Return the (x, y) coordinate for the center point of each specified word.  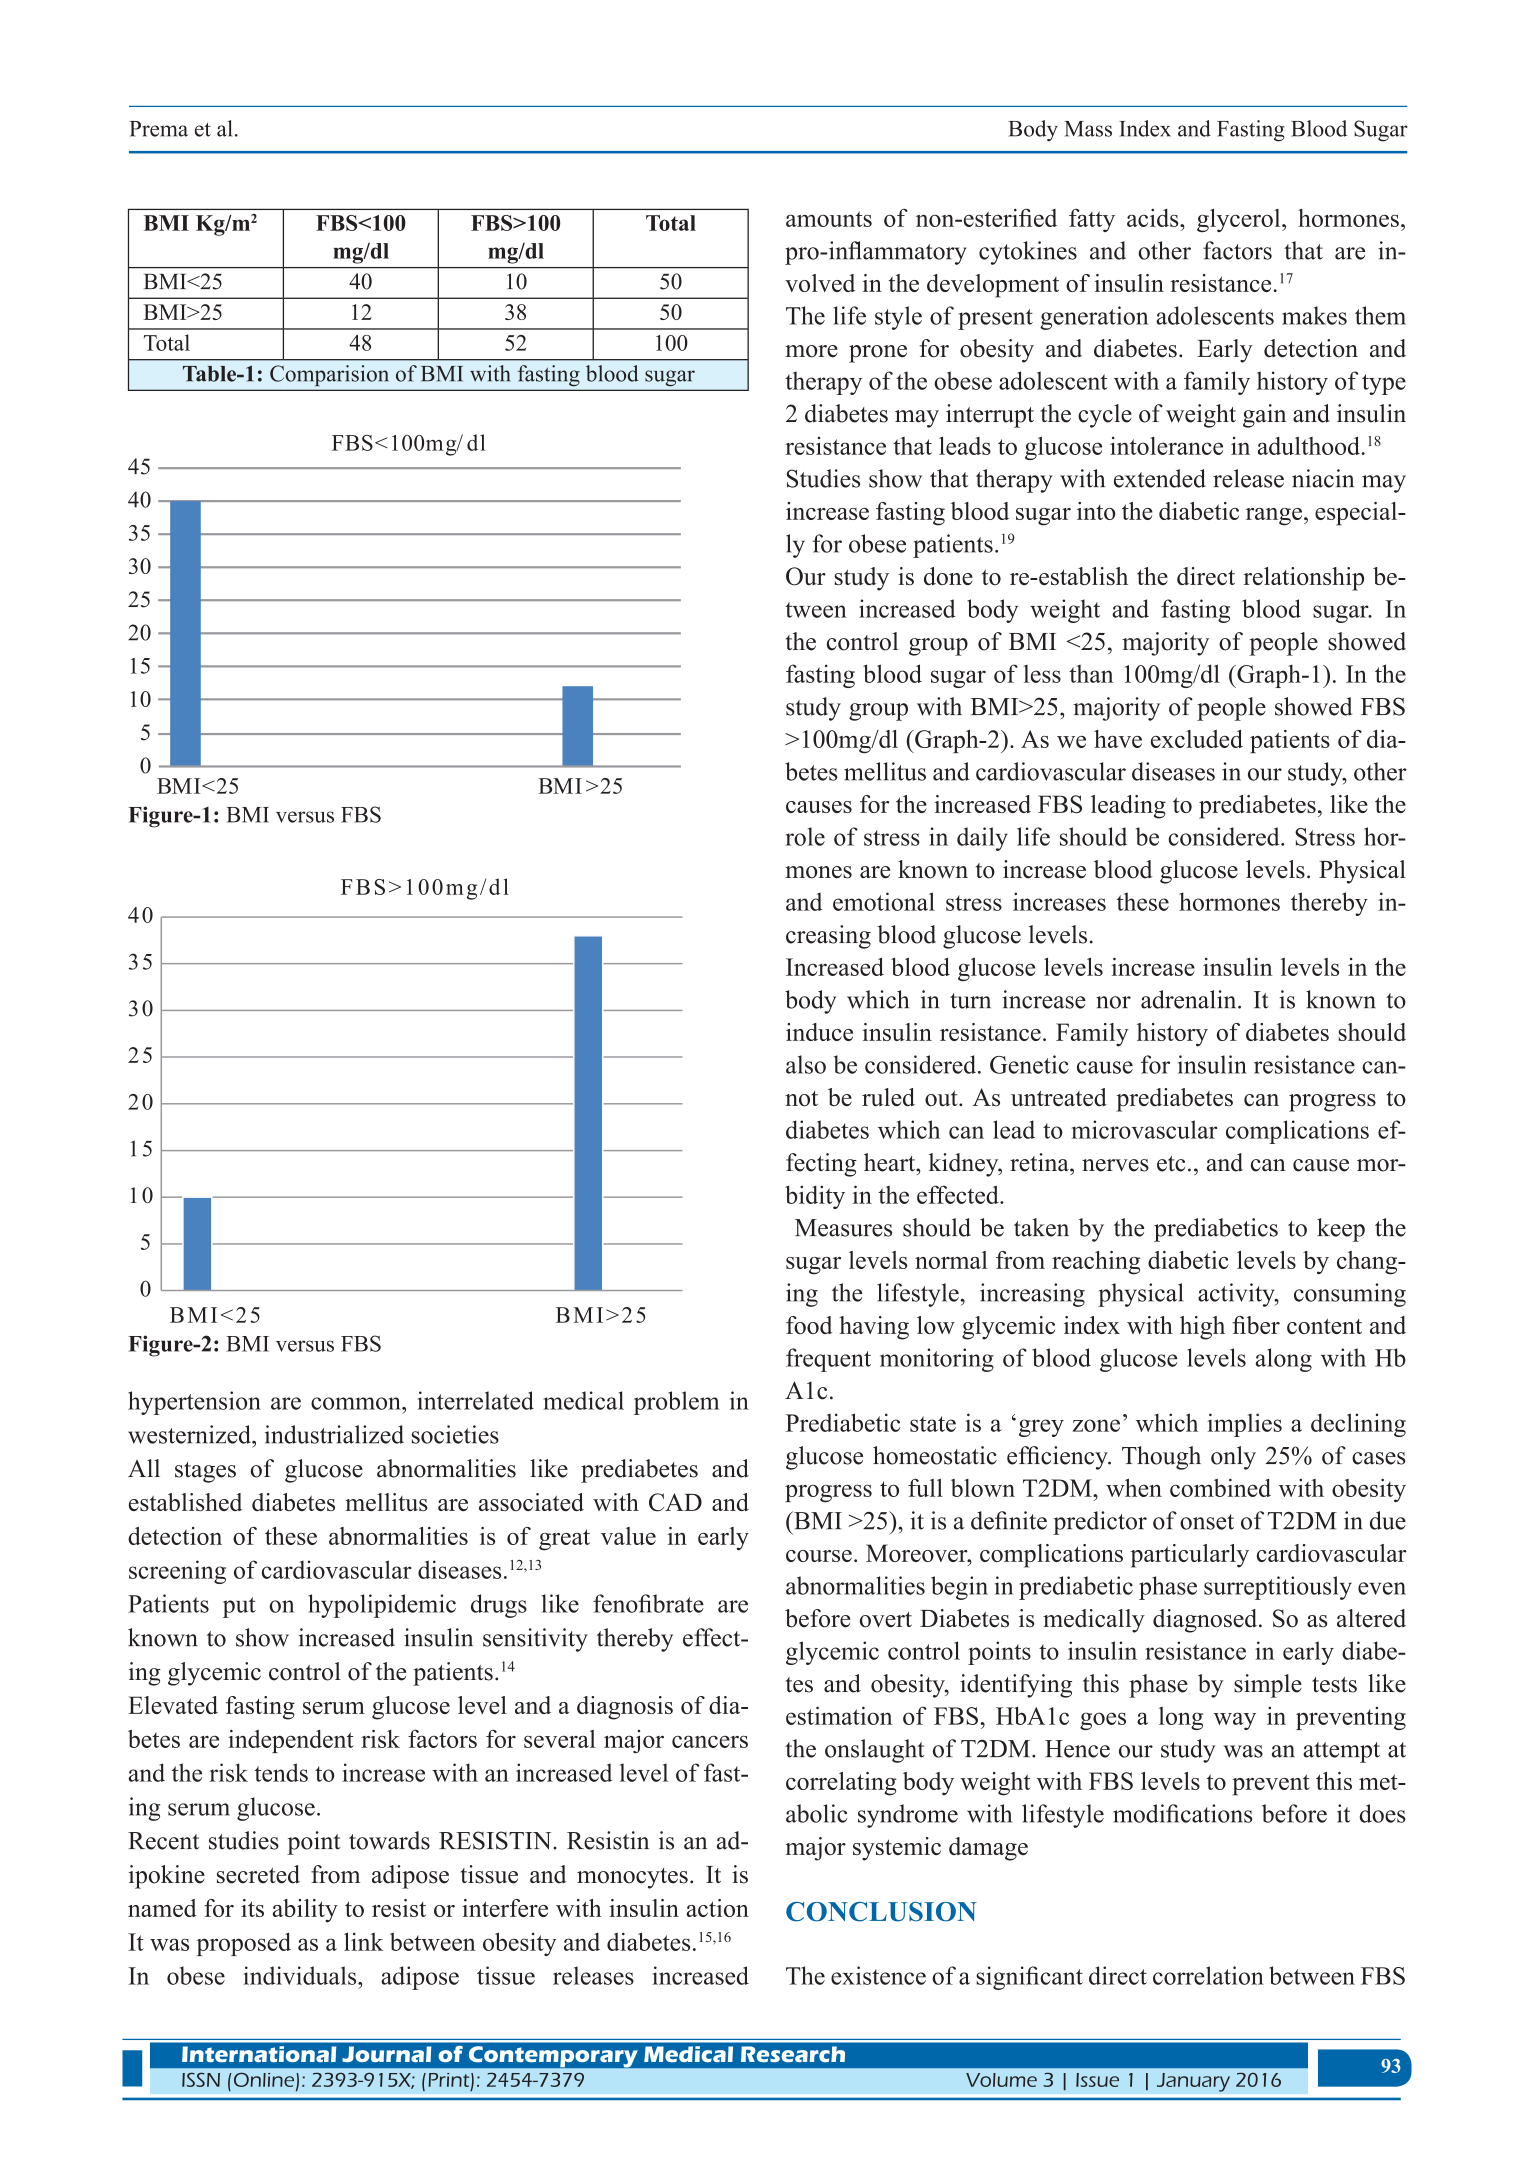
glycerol (1240, 220)
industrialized (334, 1434)
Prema (158, 129)
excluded (1197, 739)
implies (1244, 1425)
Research (793, 2054)
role (805, 836)
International (259, 2054)
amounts (829, 219)
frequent (828, 1360)
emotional (884, 901)
